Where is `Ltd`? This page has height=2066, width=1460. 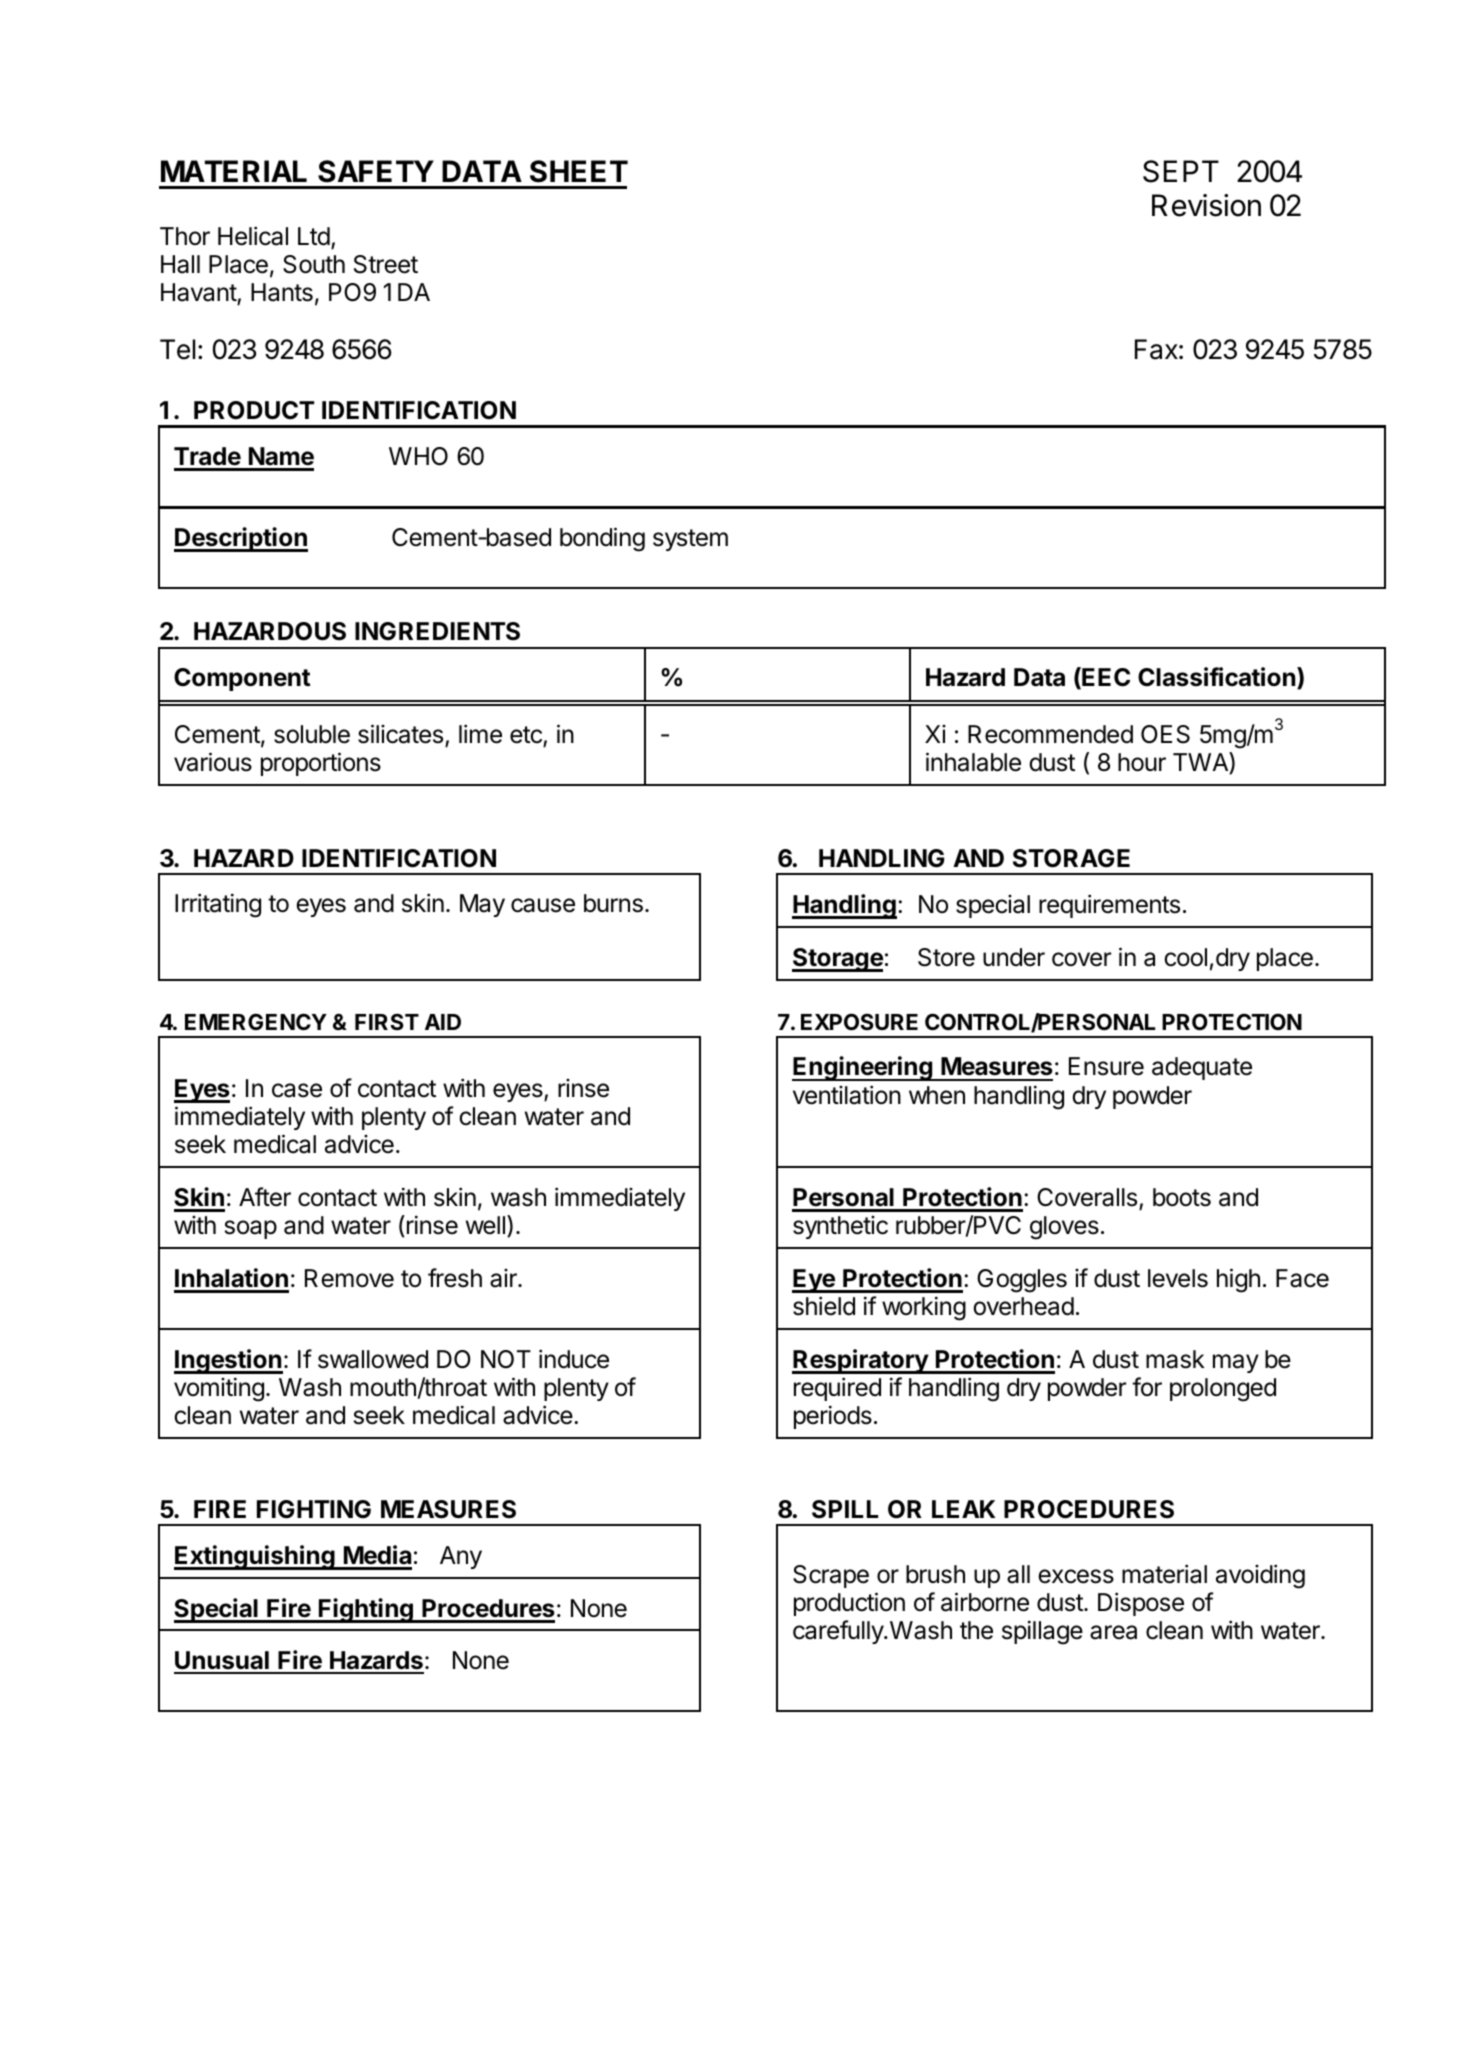 Ltd is located at coordinates (314, 236).
